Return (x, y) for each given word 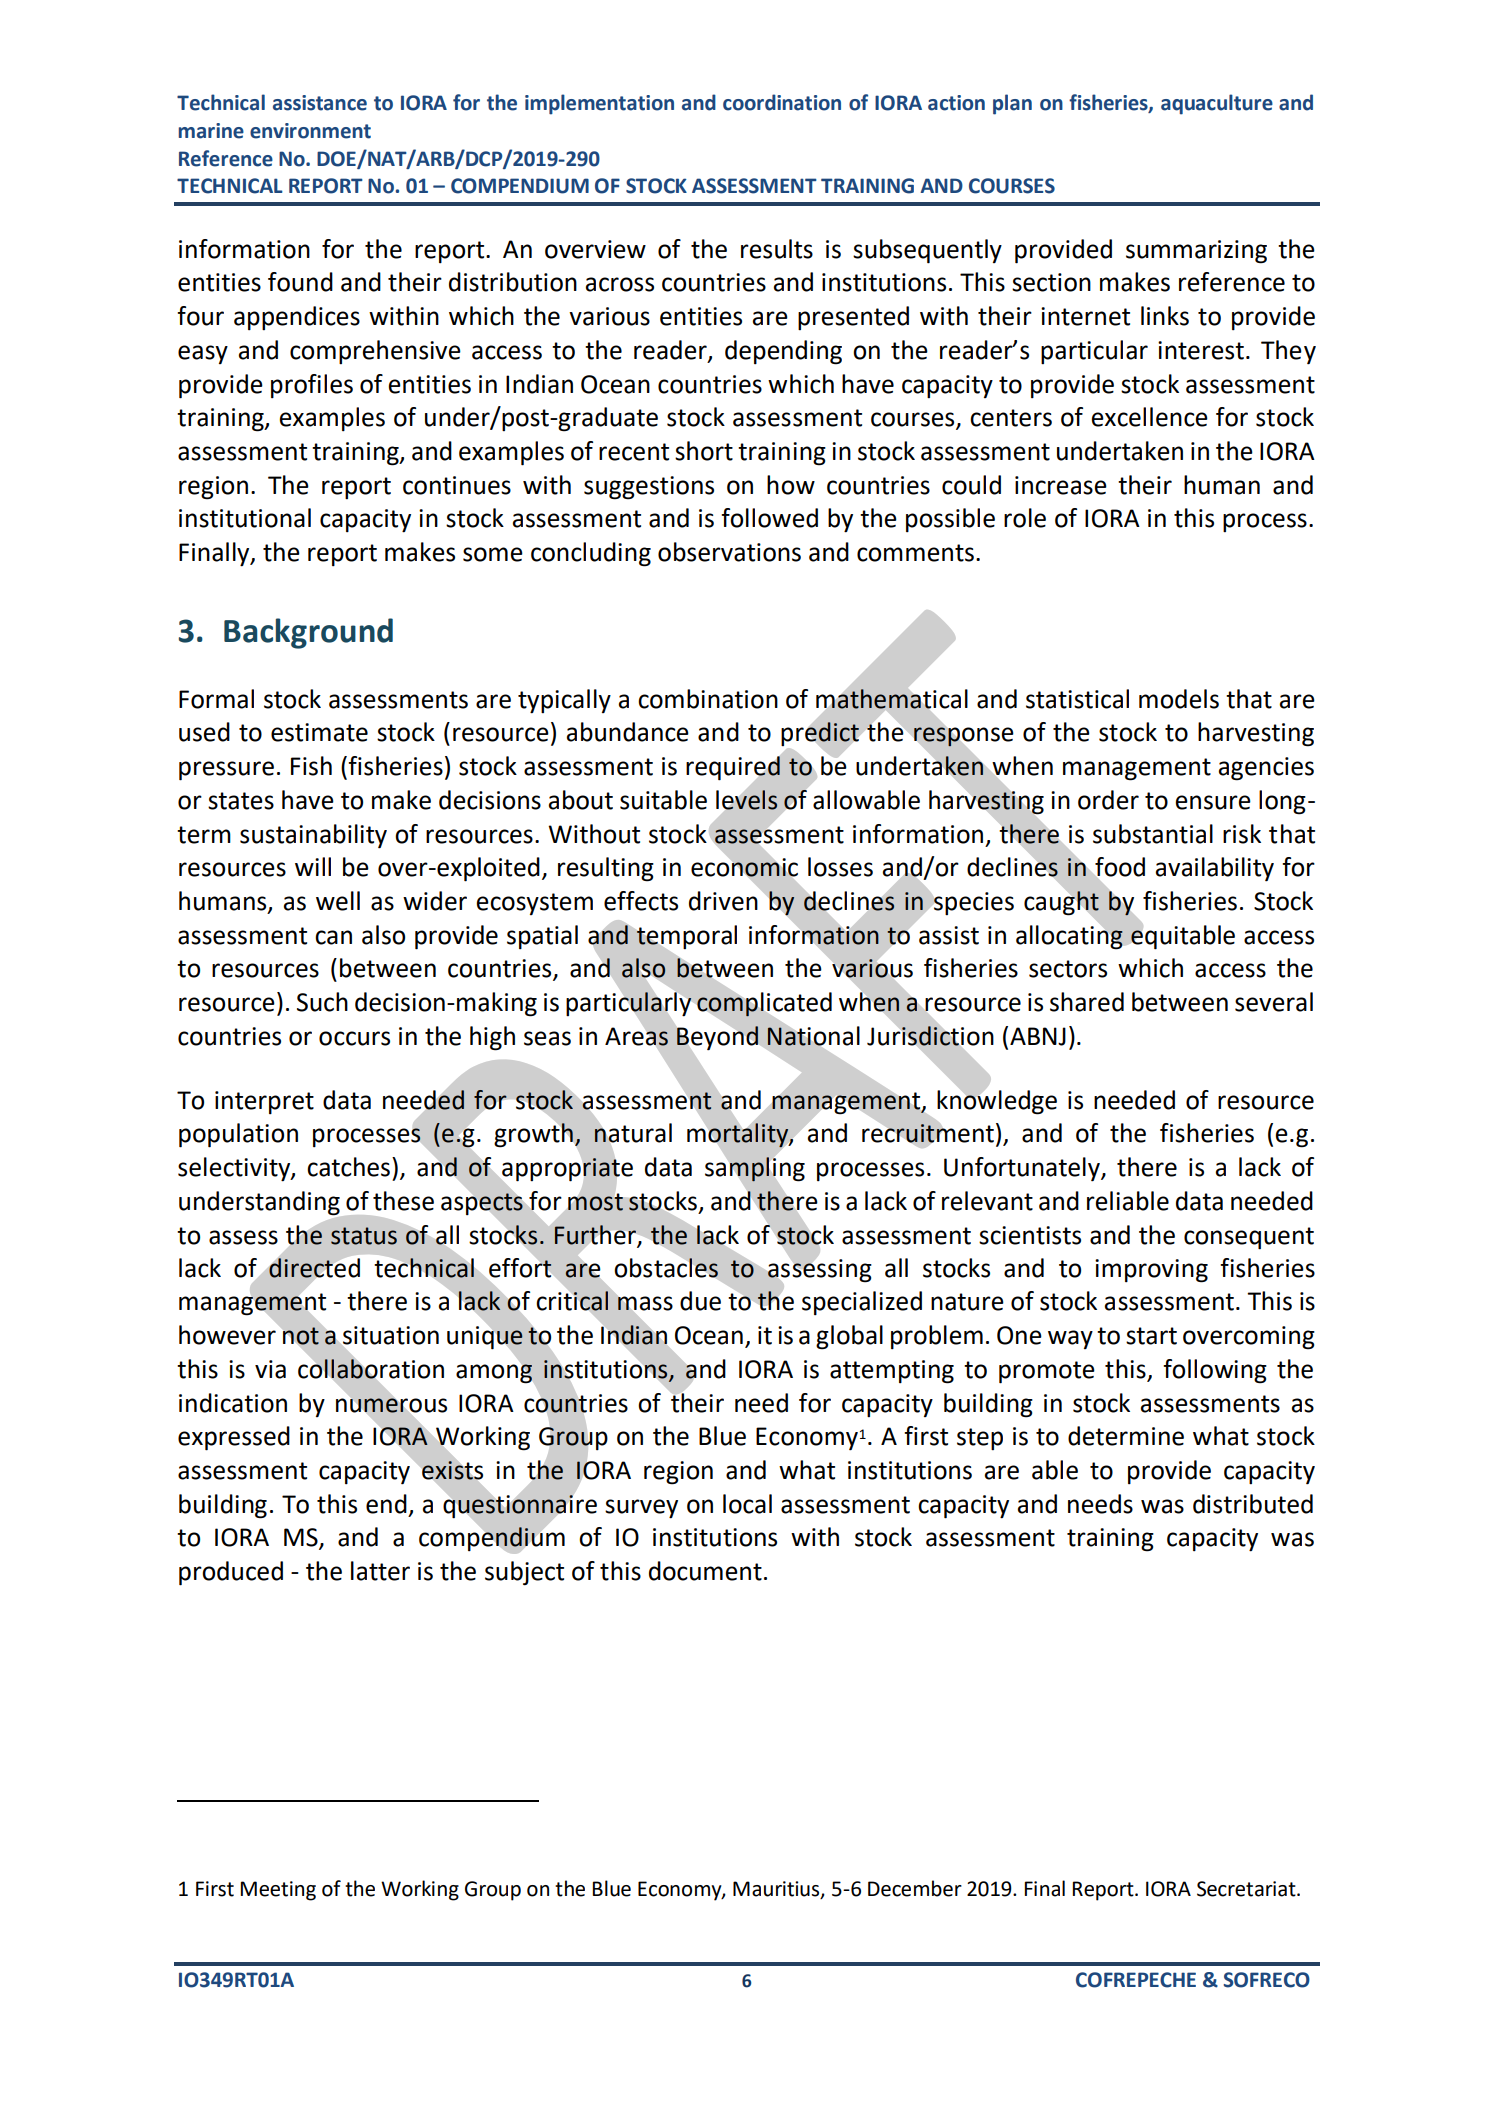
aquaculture (1217, 104)
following (1215, 1371)
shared (1087, 1002)
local (747, 1504)
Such (322, 1002)
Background (308, 633)
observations (729, 552)
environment (310, 131)
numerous (391, 1405)
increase (1061, 485)
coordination (782, 102)
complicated (764, 1004)
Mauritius (777, 1890)
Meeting (278, 1891)
